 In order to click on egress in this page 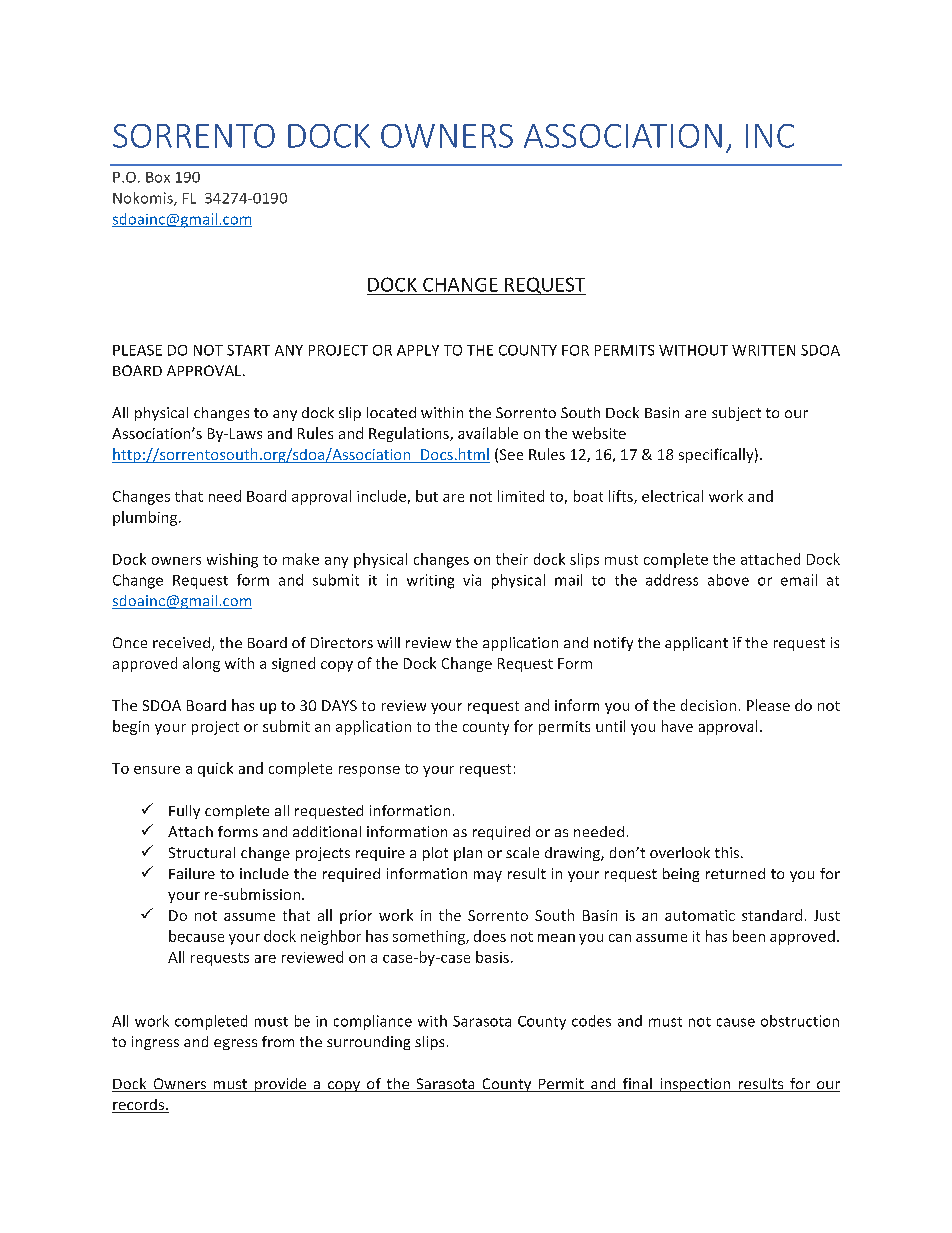, I will do `click(235, 1044)`.
